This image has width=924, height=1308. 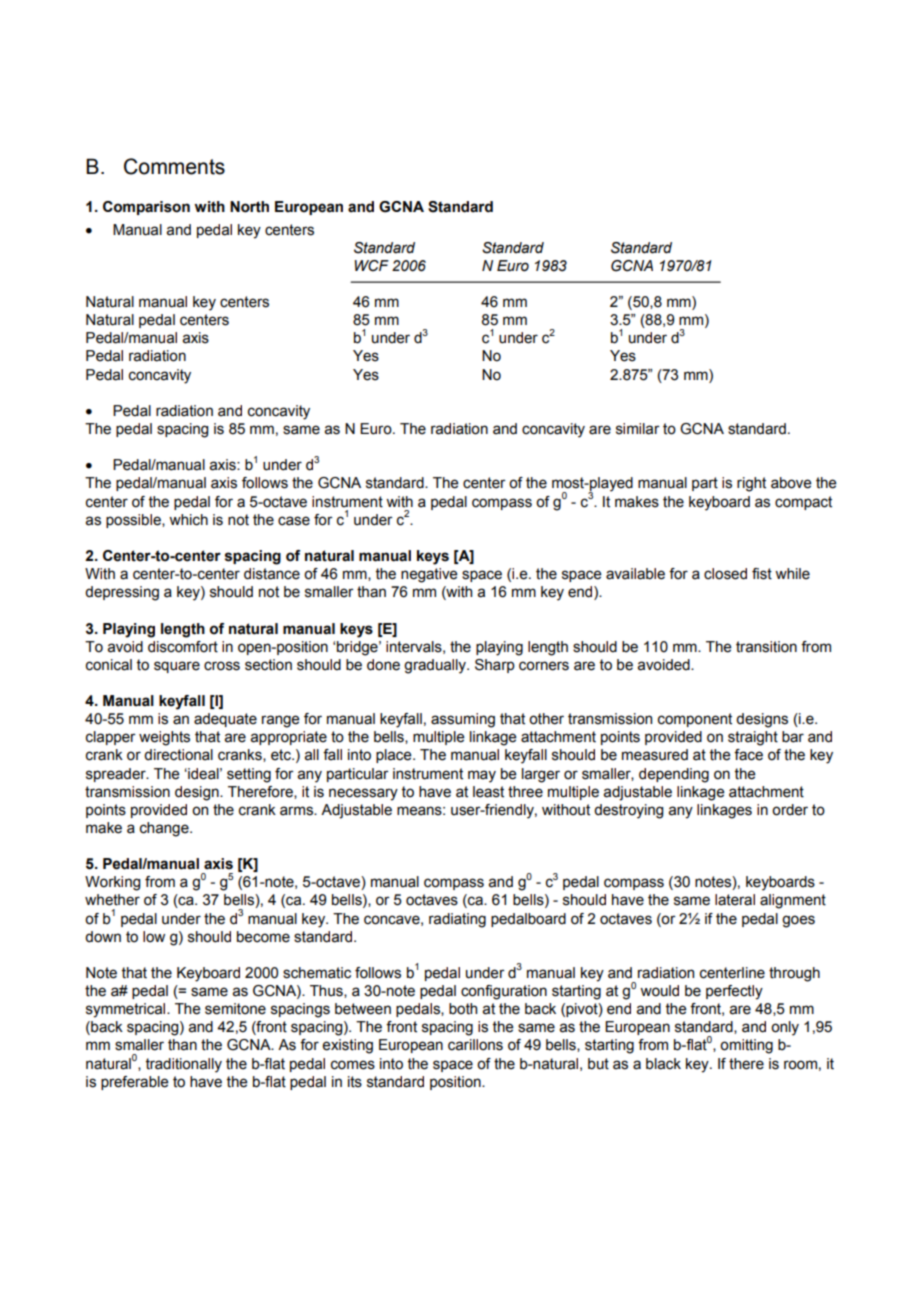 What do you see at coordinates (225, 720) in the image?
I see `adequate` at bounding box center [225, 720].
